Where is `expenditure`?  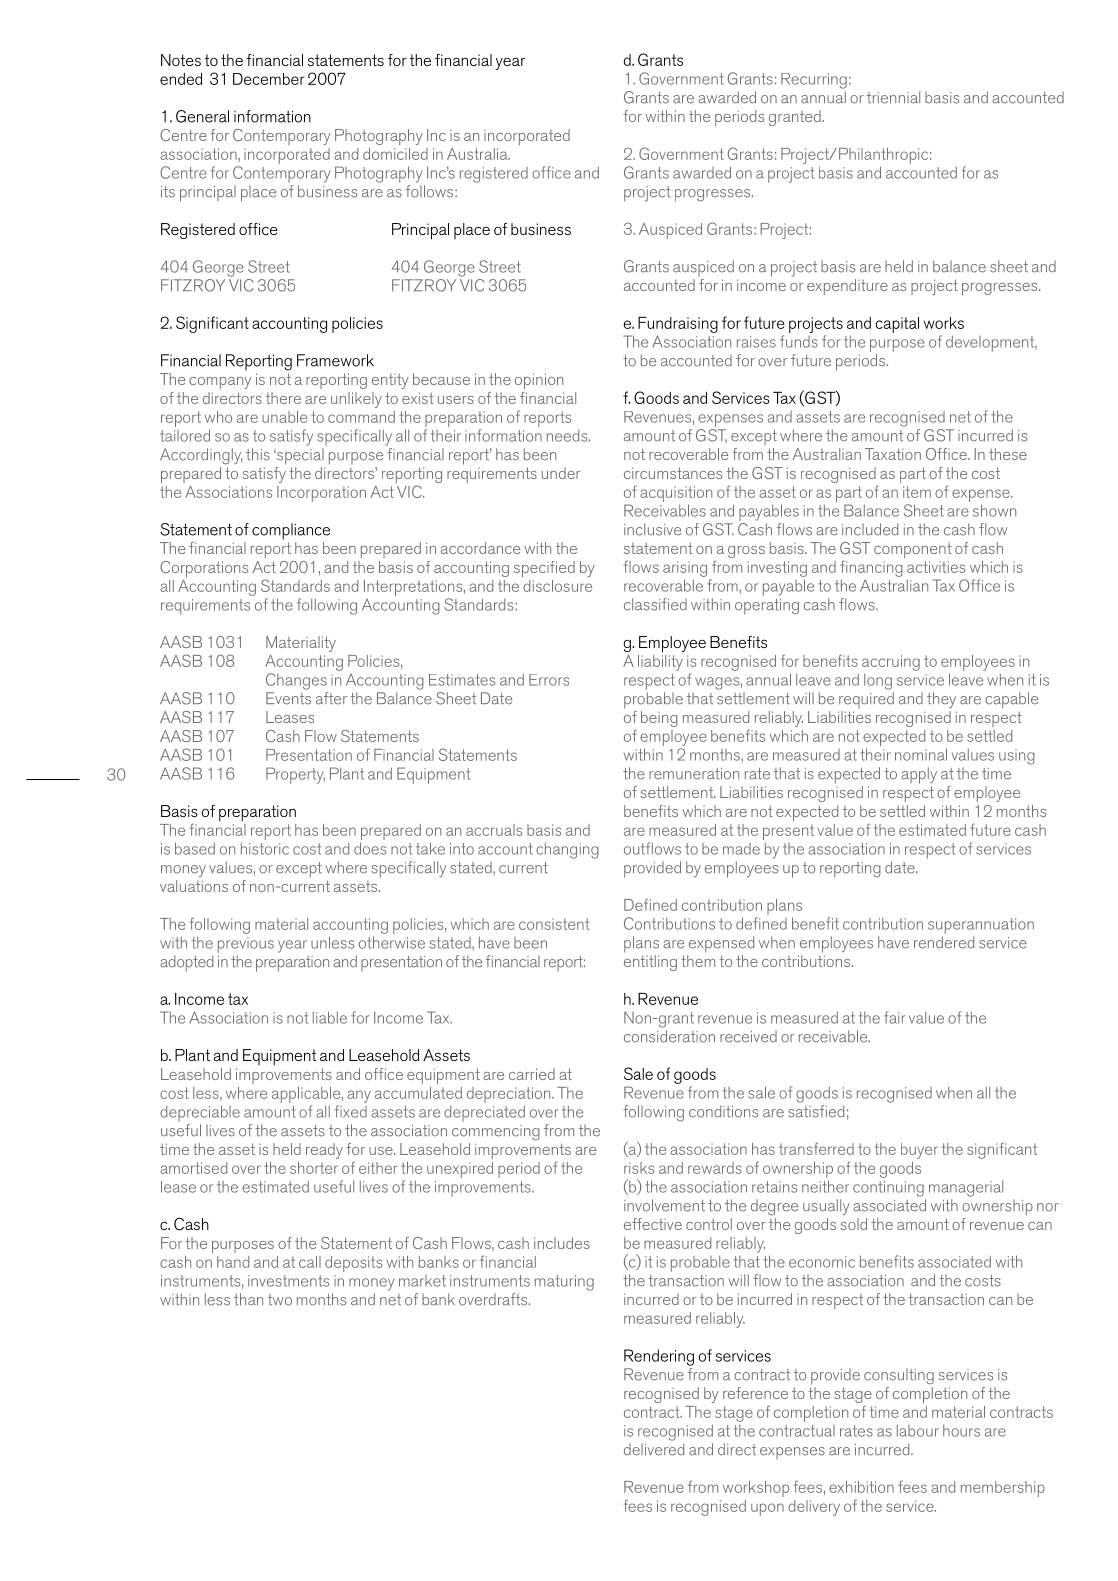
expenditure is located at coordinates (847, 287).
